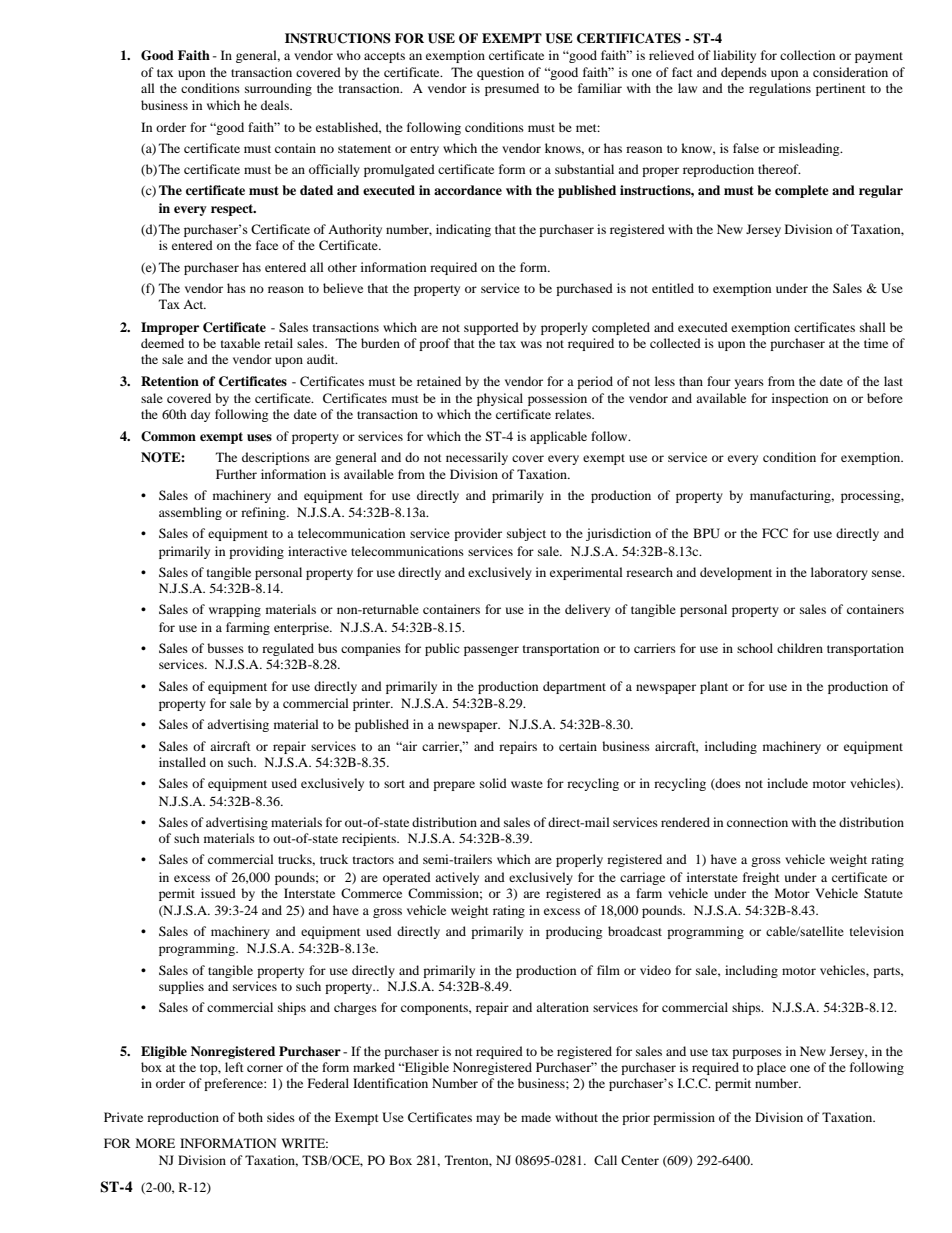  Describe the element at coordinates (218, 893) in the screenshot. I see `issued` at that location.
